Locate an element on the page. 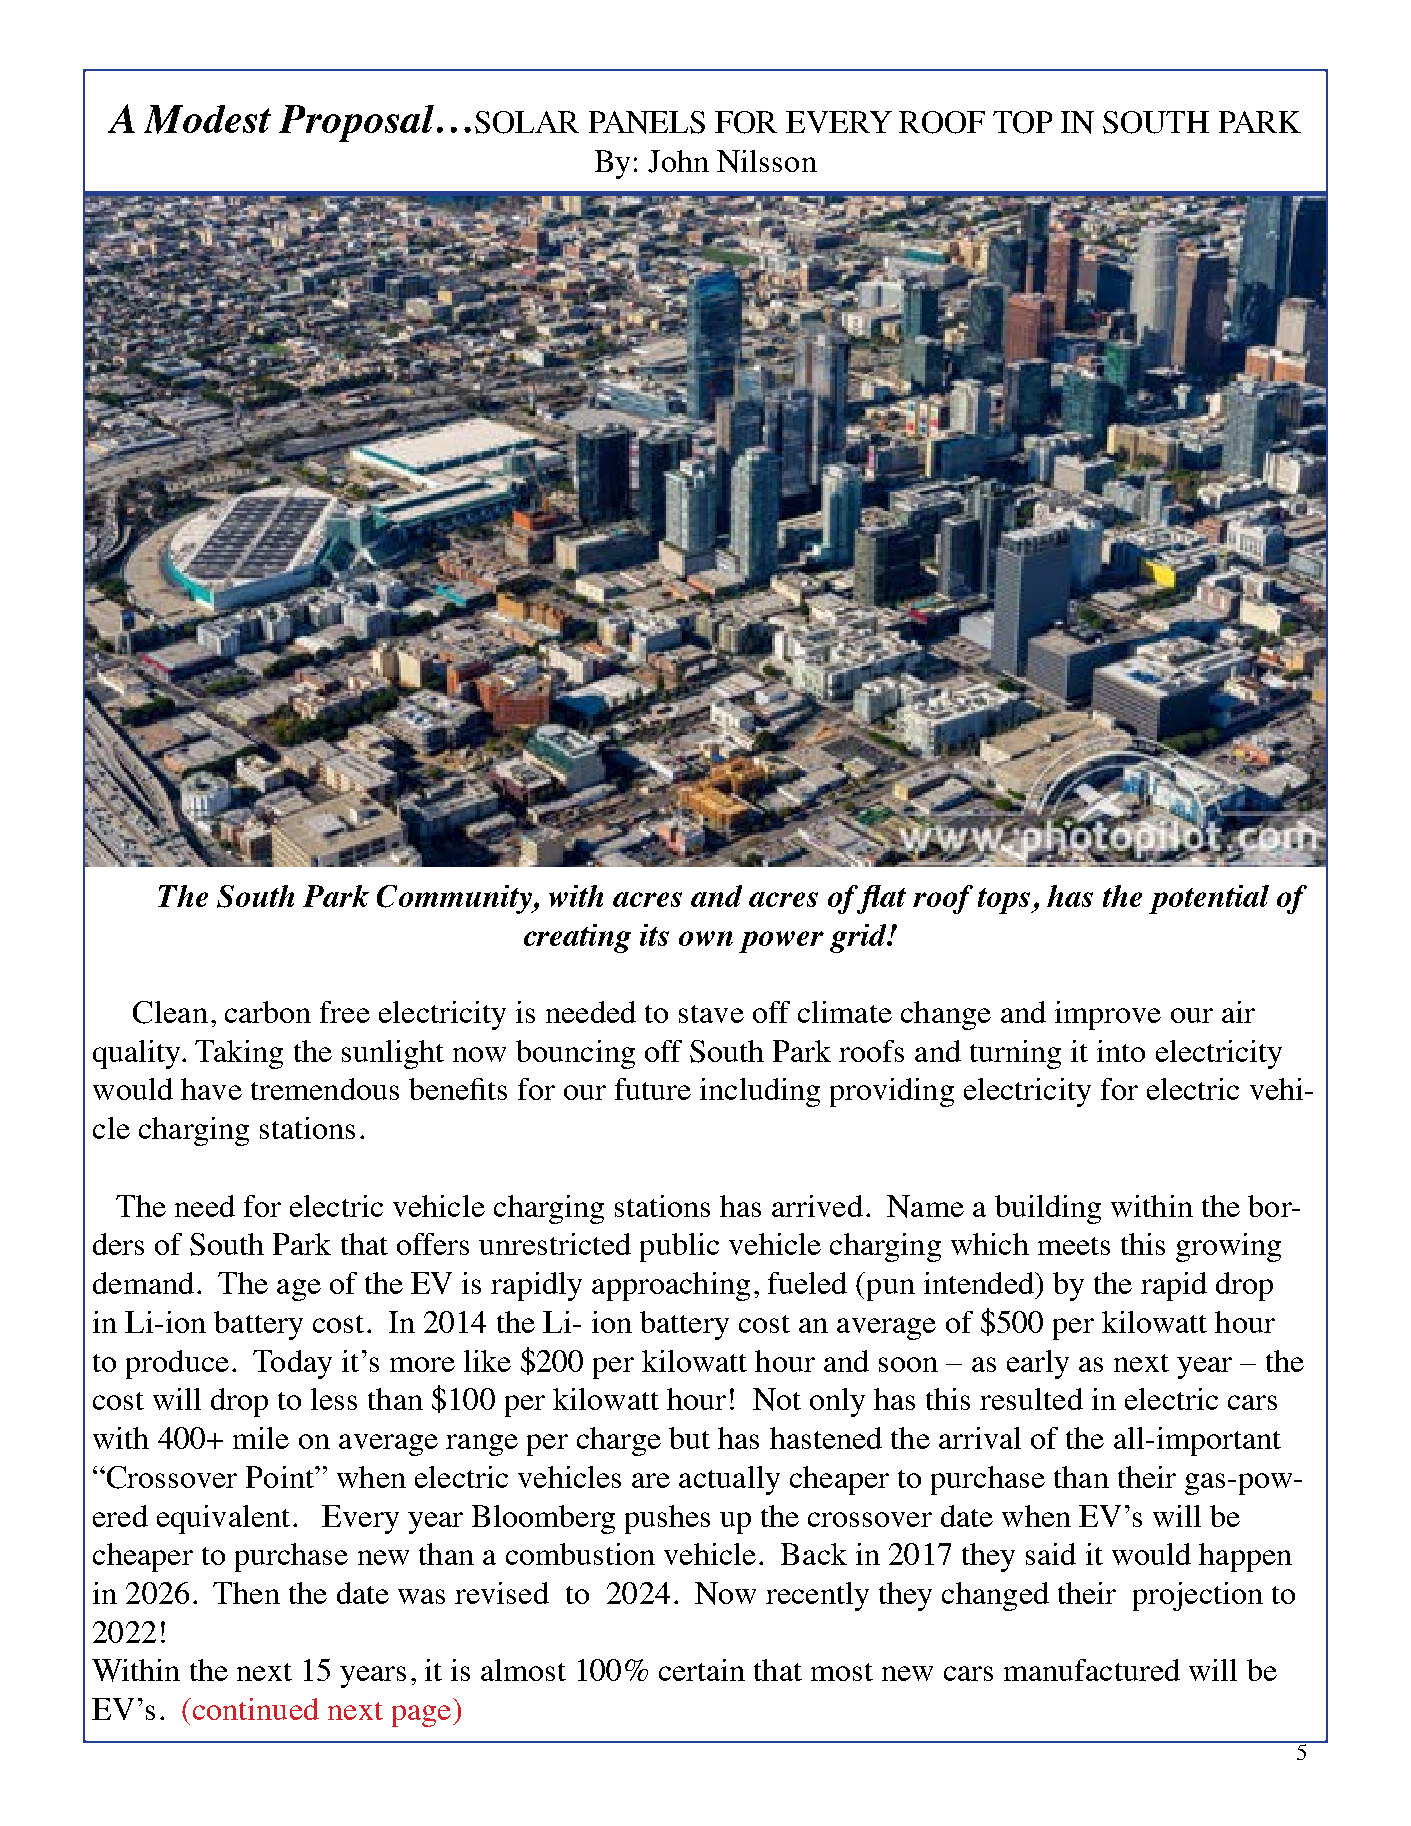  continued is located at coordinates (254, 1709).
